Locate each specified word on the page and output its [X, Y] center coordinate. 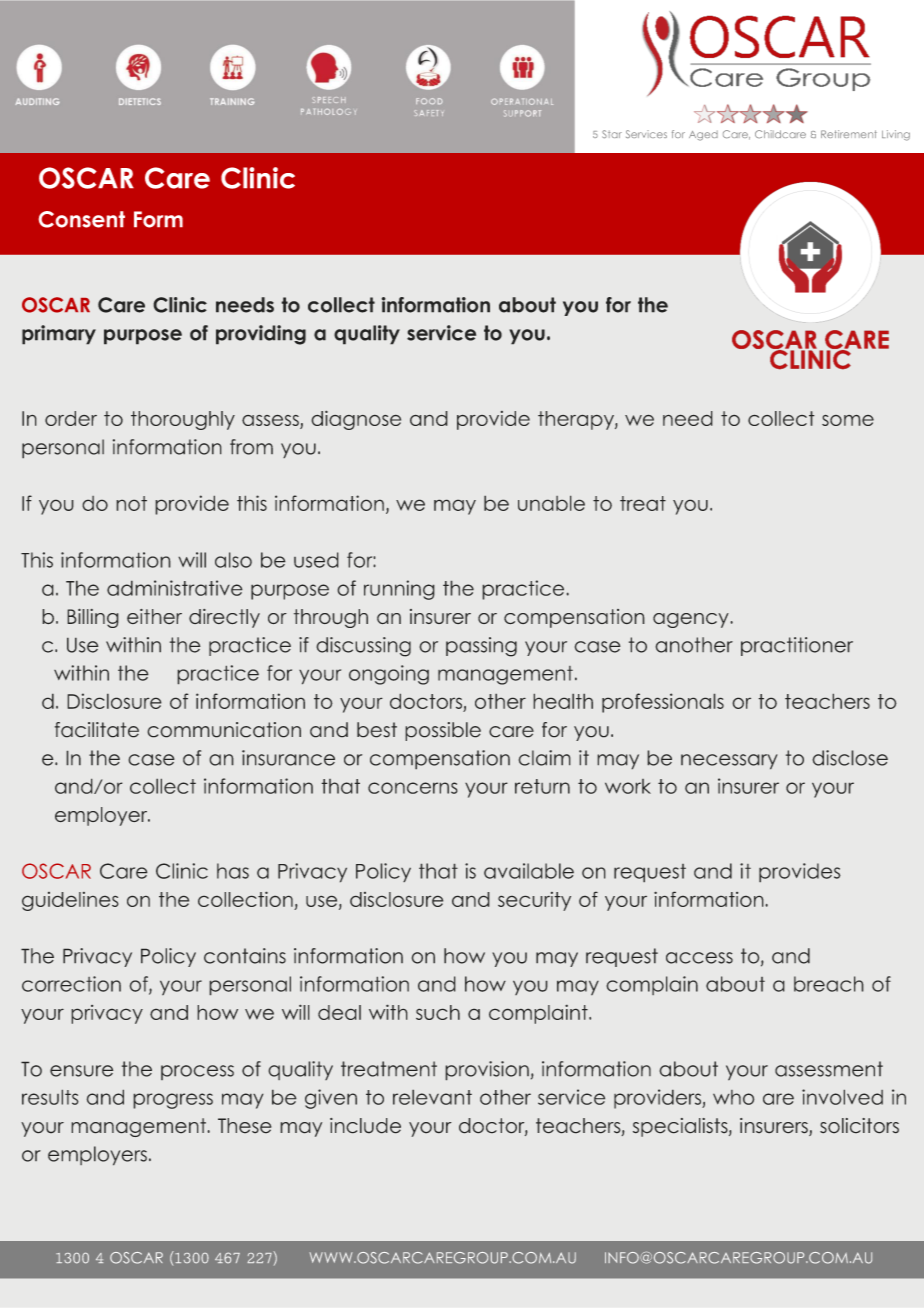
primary [59, 335]
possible [443, 731]
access [699, 958]
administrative [175, 588]
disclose [850, 758]
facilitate [97, 730]
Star [612, 134]
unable [551, 503]
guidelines [70, 901]
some [848, 420]
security [534, 901]
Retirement [849, 134]
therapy [577, 420]
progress [173, 1101]
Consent [82, 219]
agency [692, 620]
